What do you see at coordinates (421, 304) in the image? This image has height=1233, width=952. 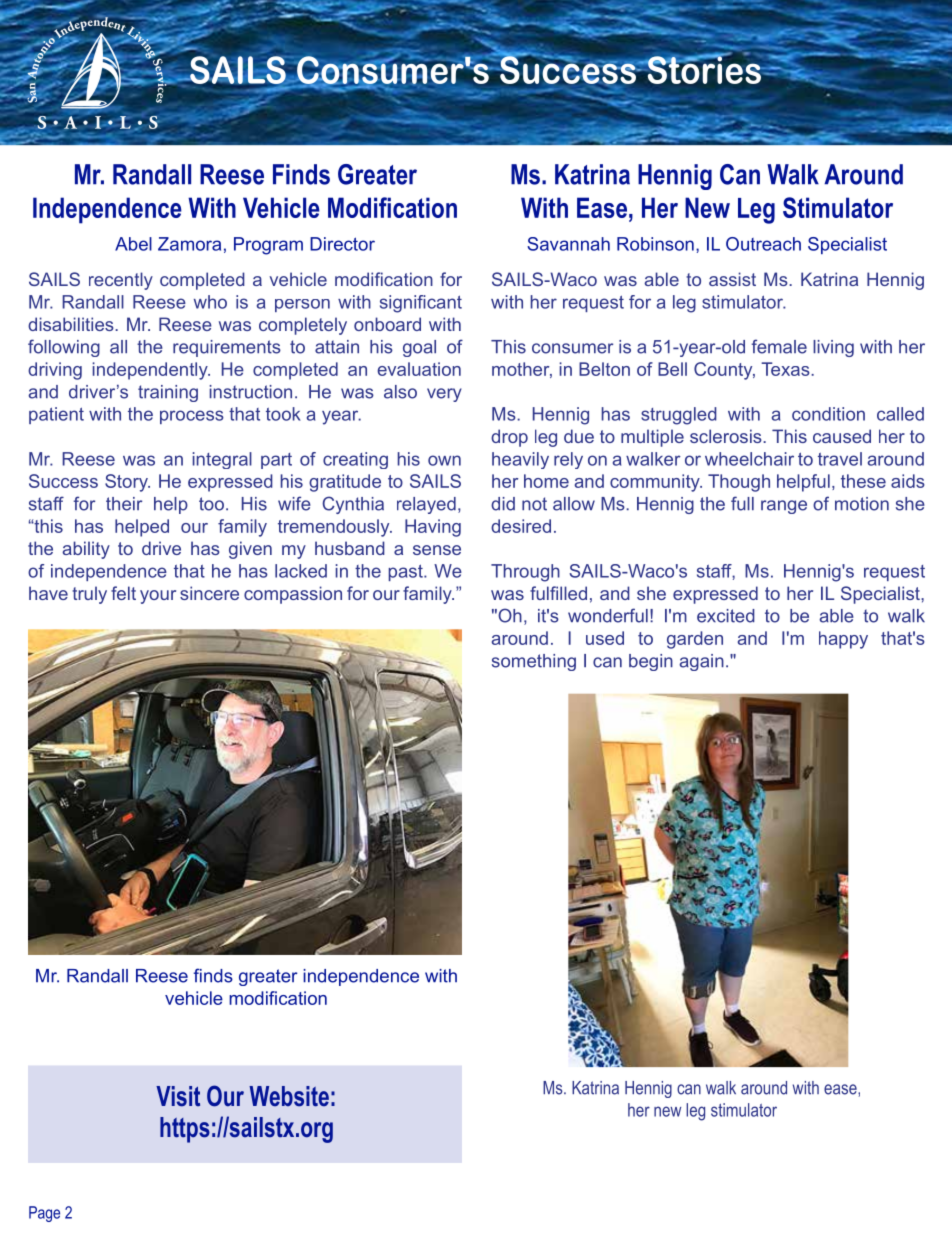 I see `significant` at bounding box center [421, 304].
